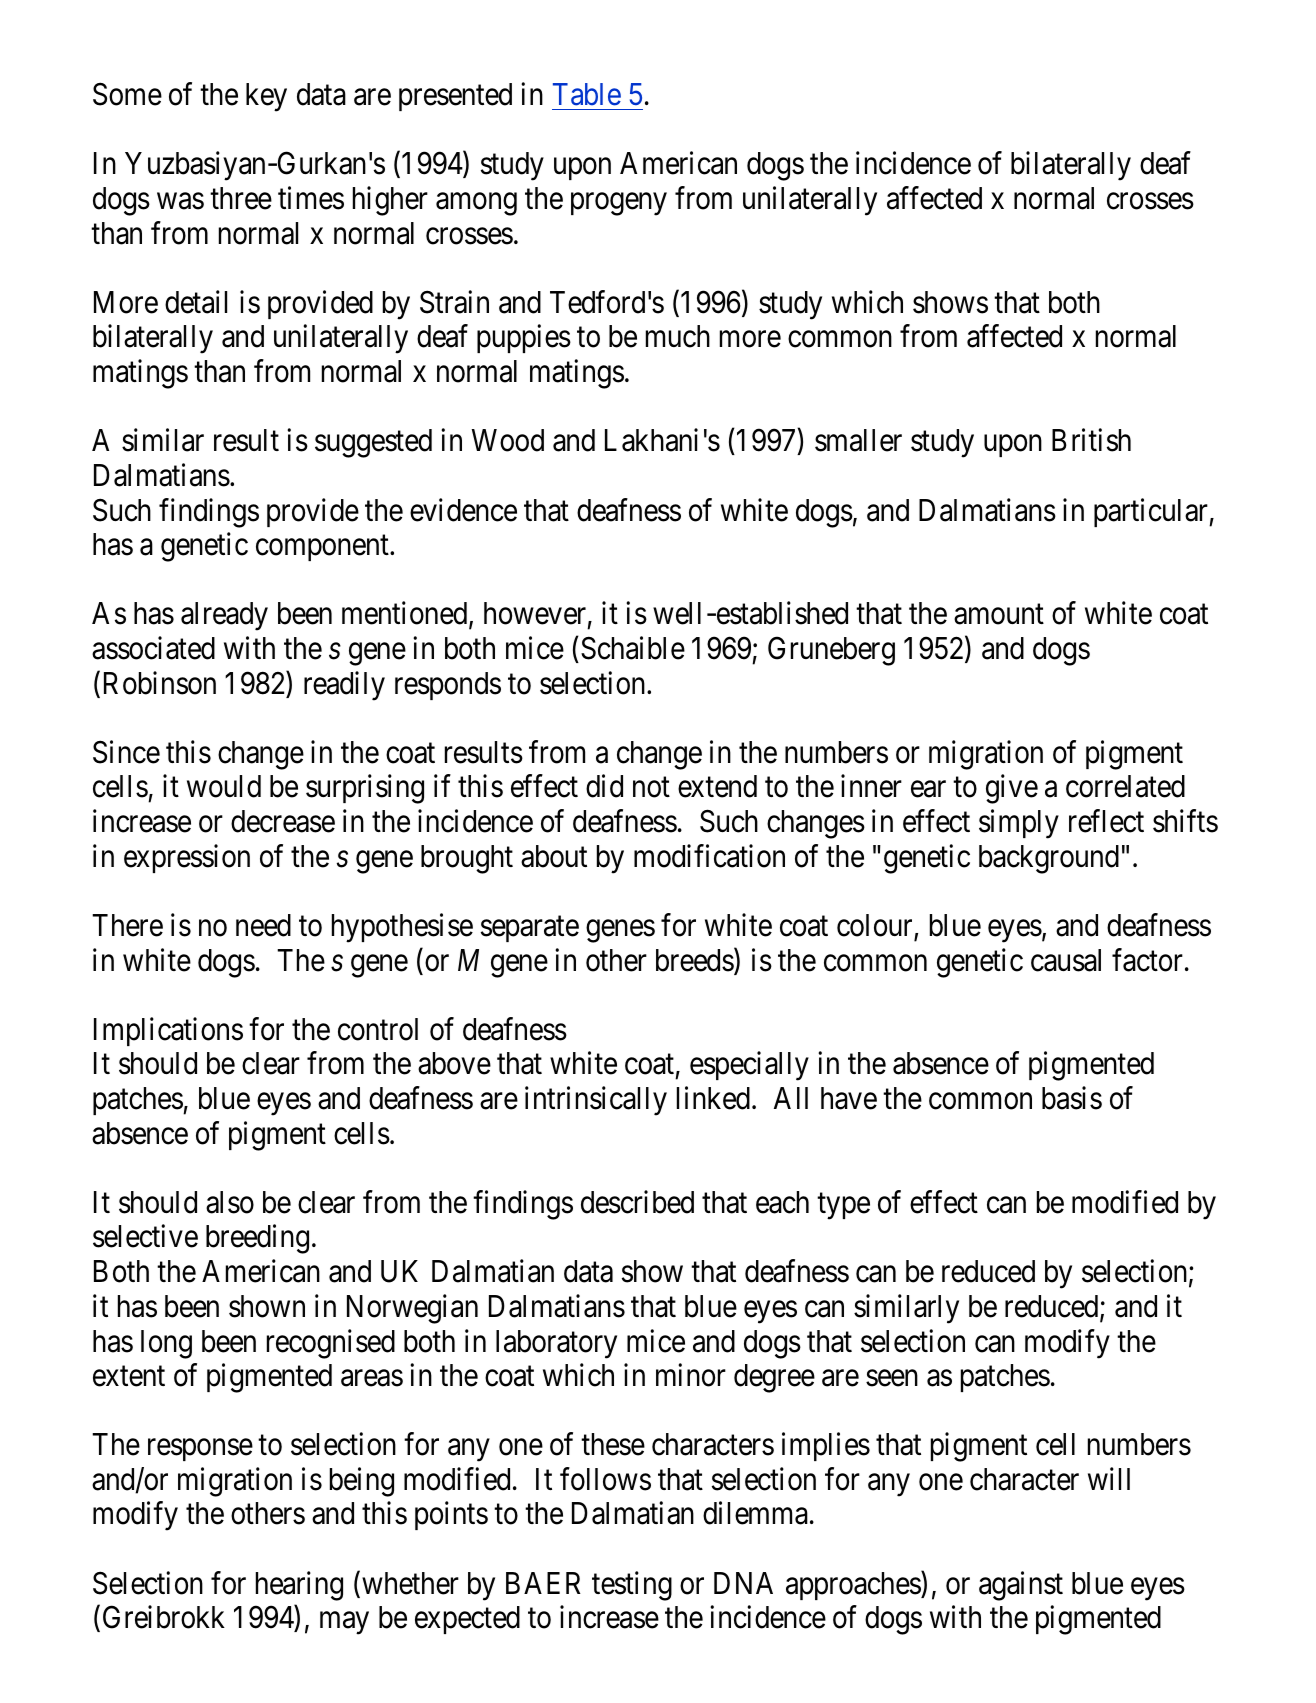 This page has width=1316, height=1703. Describe the element at coordinates (587, 94) in the page. I see `Table` at that location.
